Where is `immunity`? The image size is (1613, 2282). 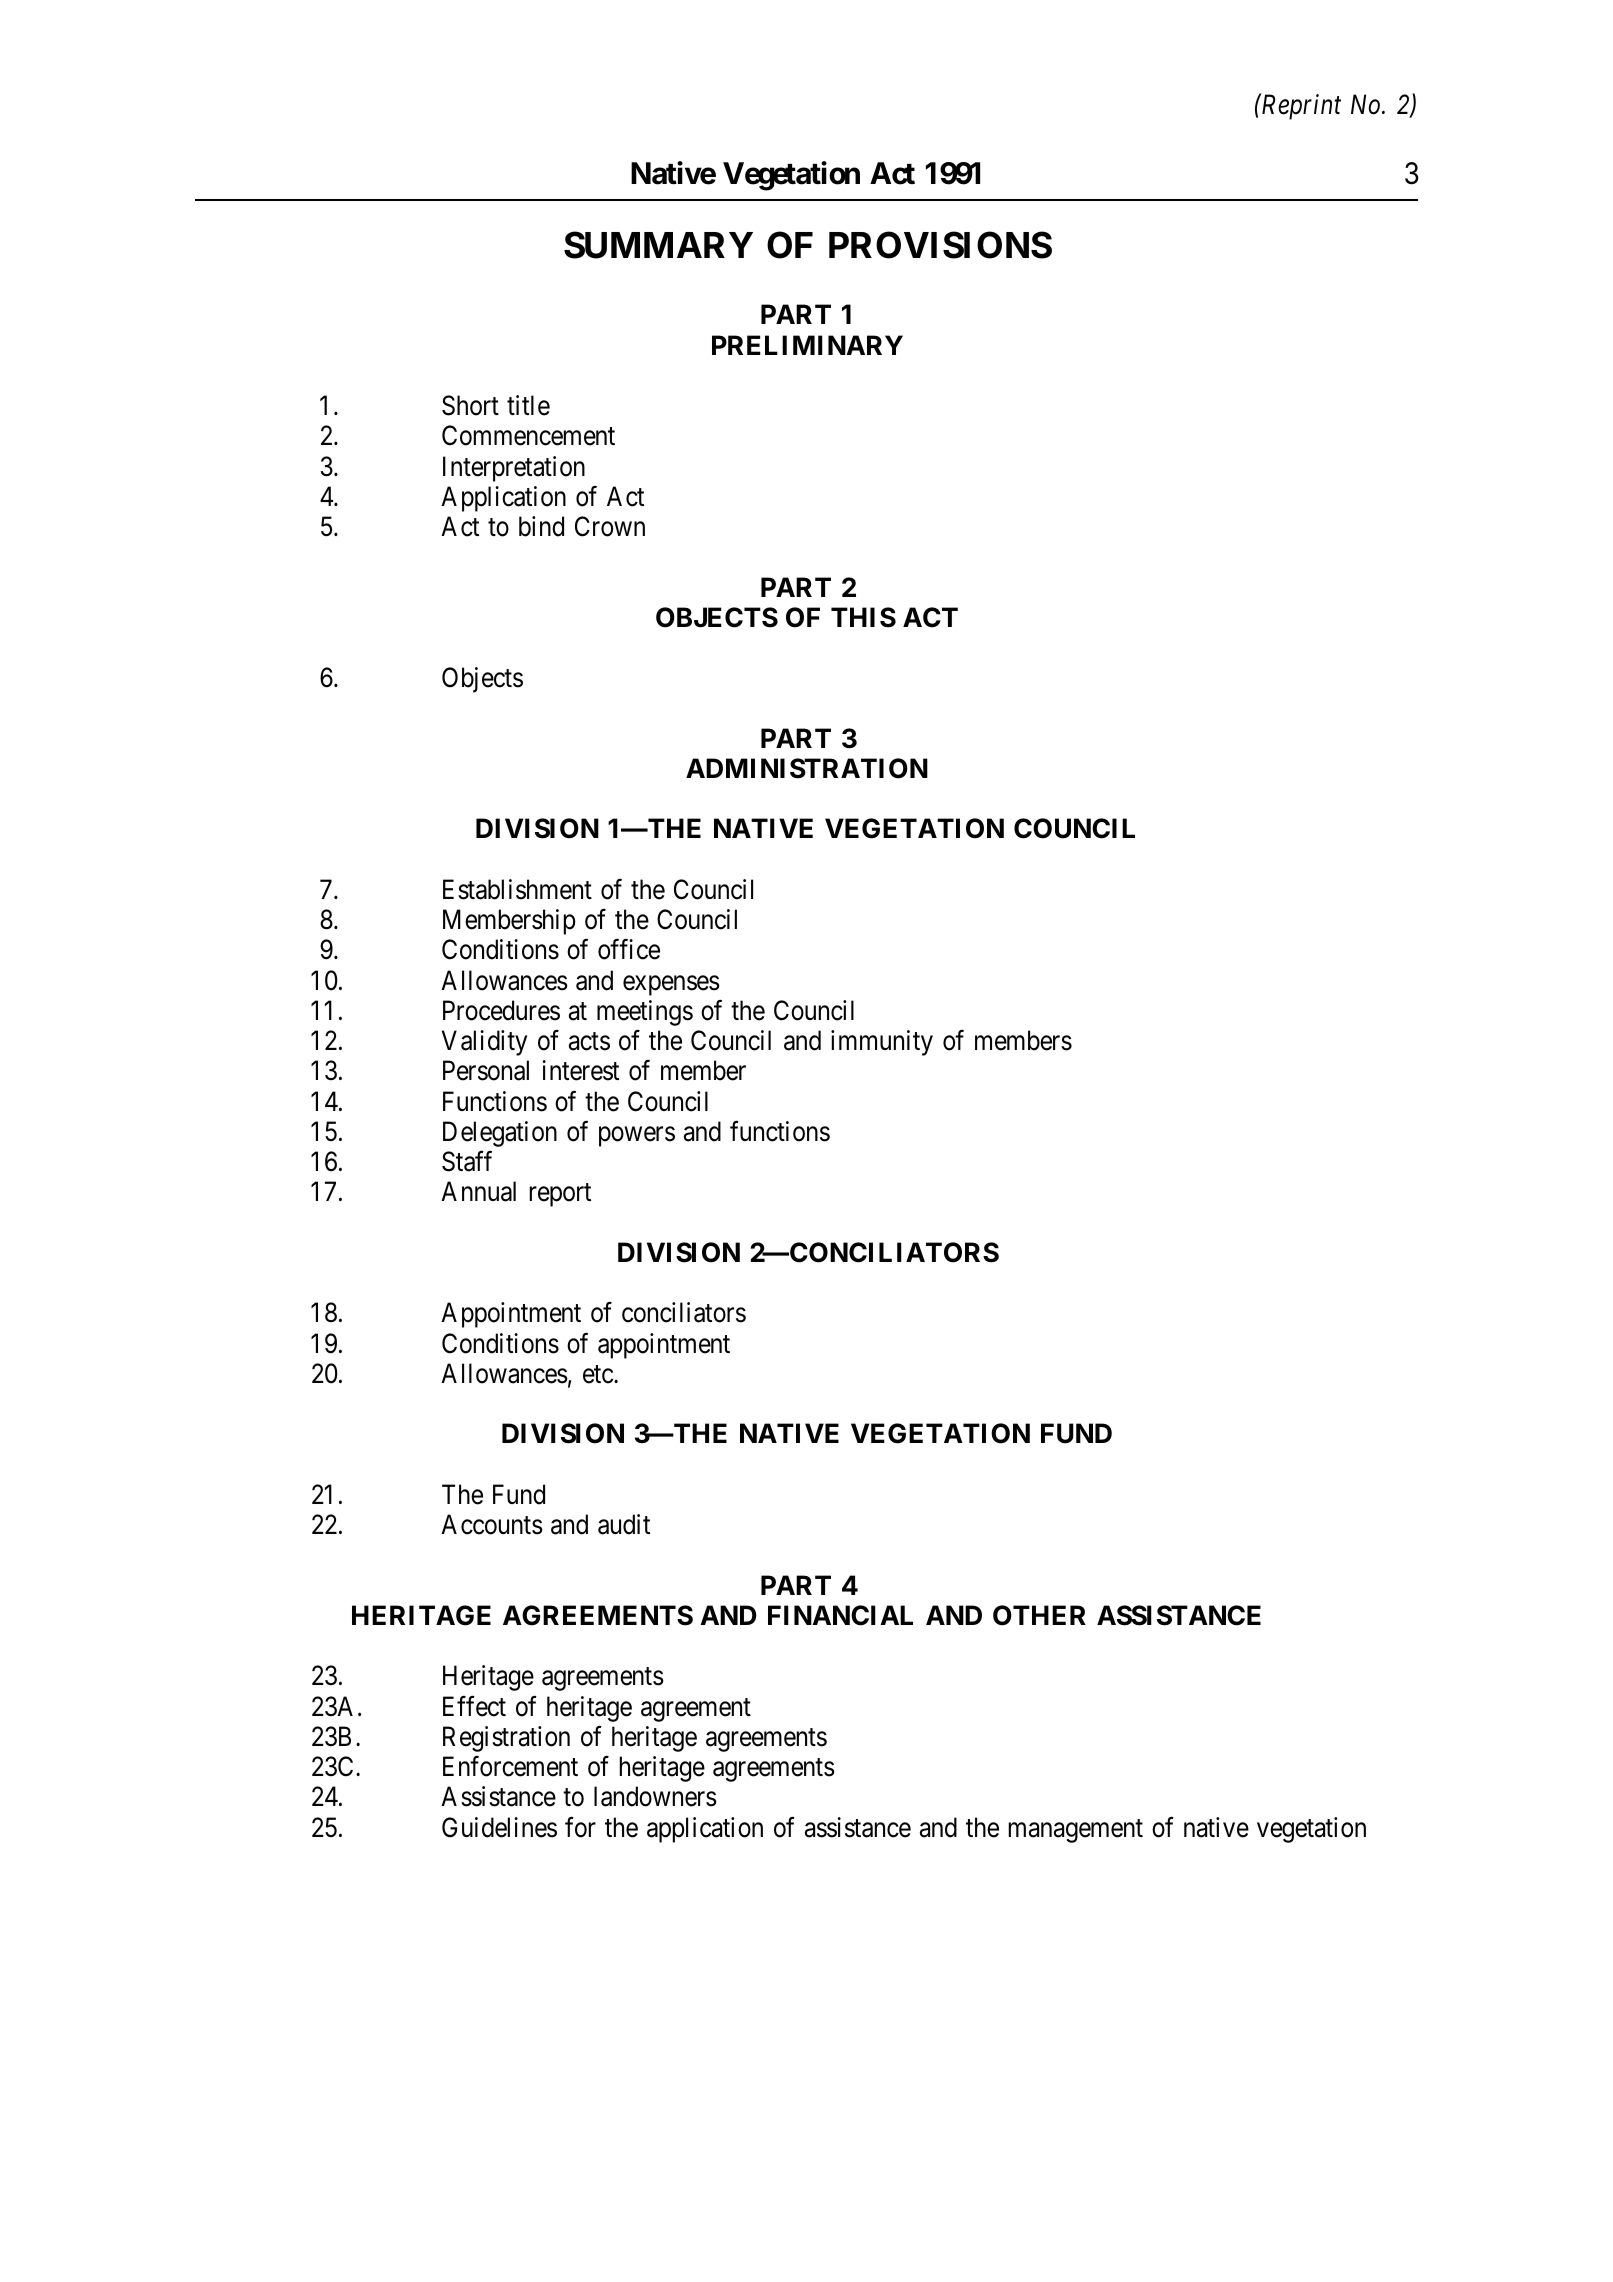 immunity is located at coordinates (882, 1043).
